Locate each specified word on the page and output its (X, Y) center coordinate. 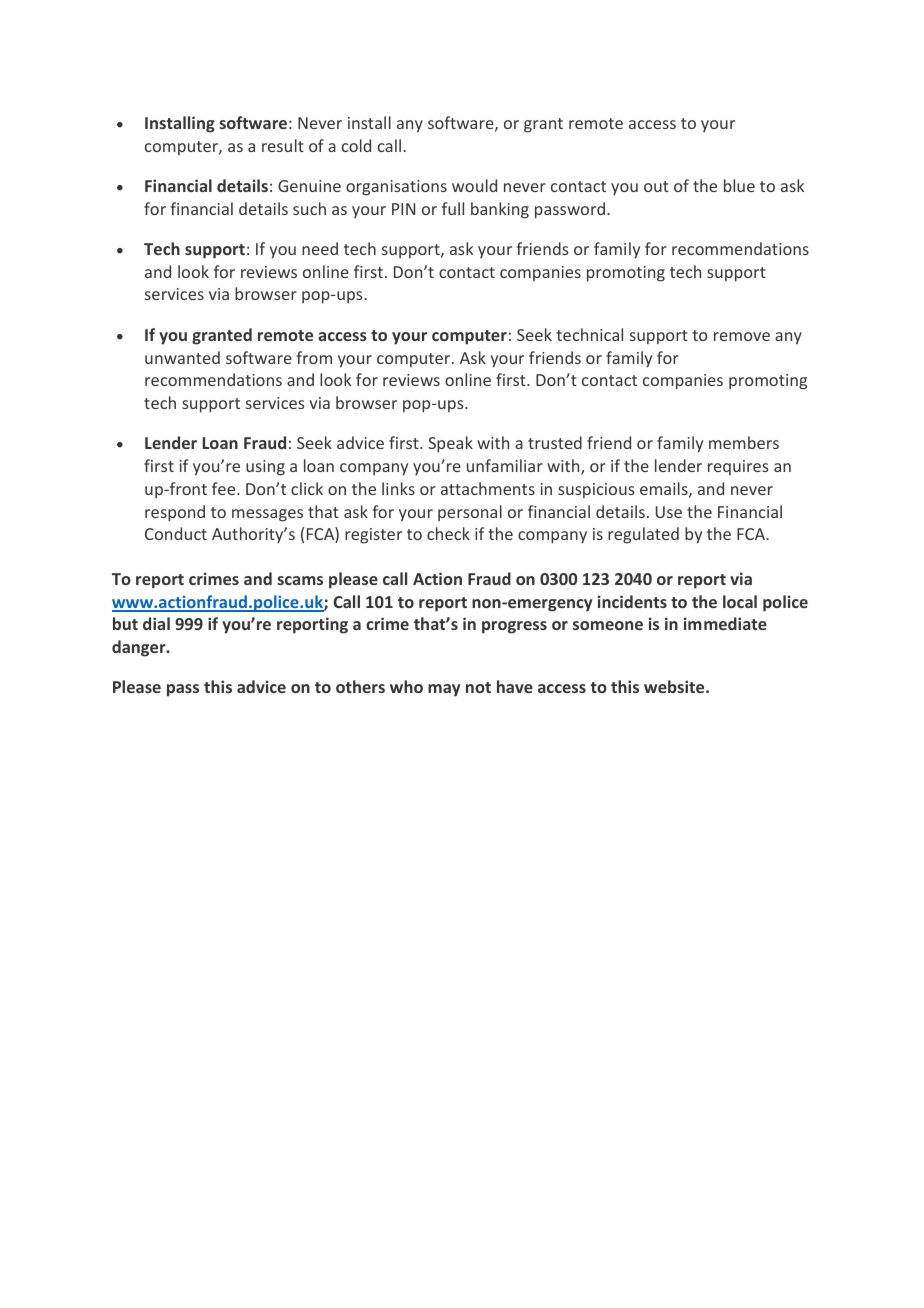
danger (140, 648)
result (283, 145)
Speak (450, 444)
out (656, 186)
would (474, 185)
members (744, 442)
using (265, 468)
